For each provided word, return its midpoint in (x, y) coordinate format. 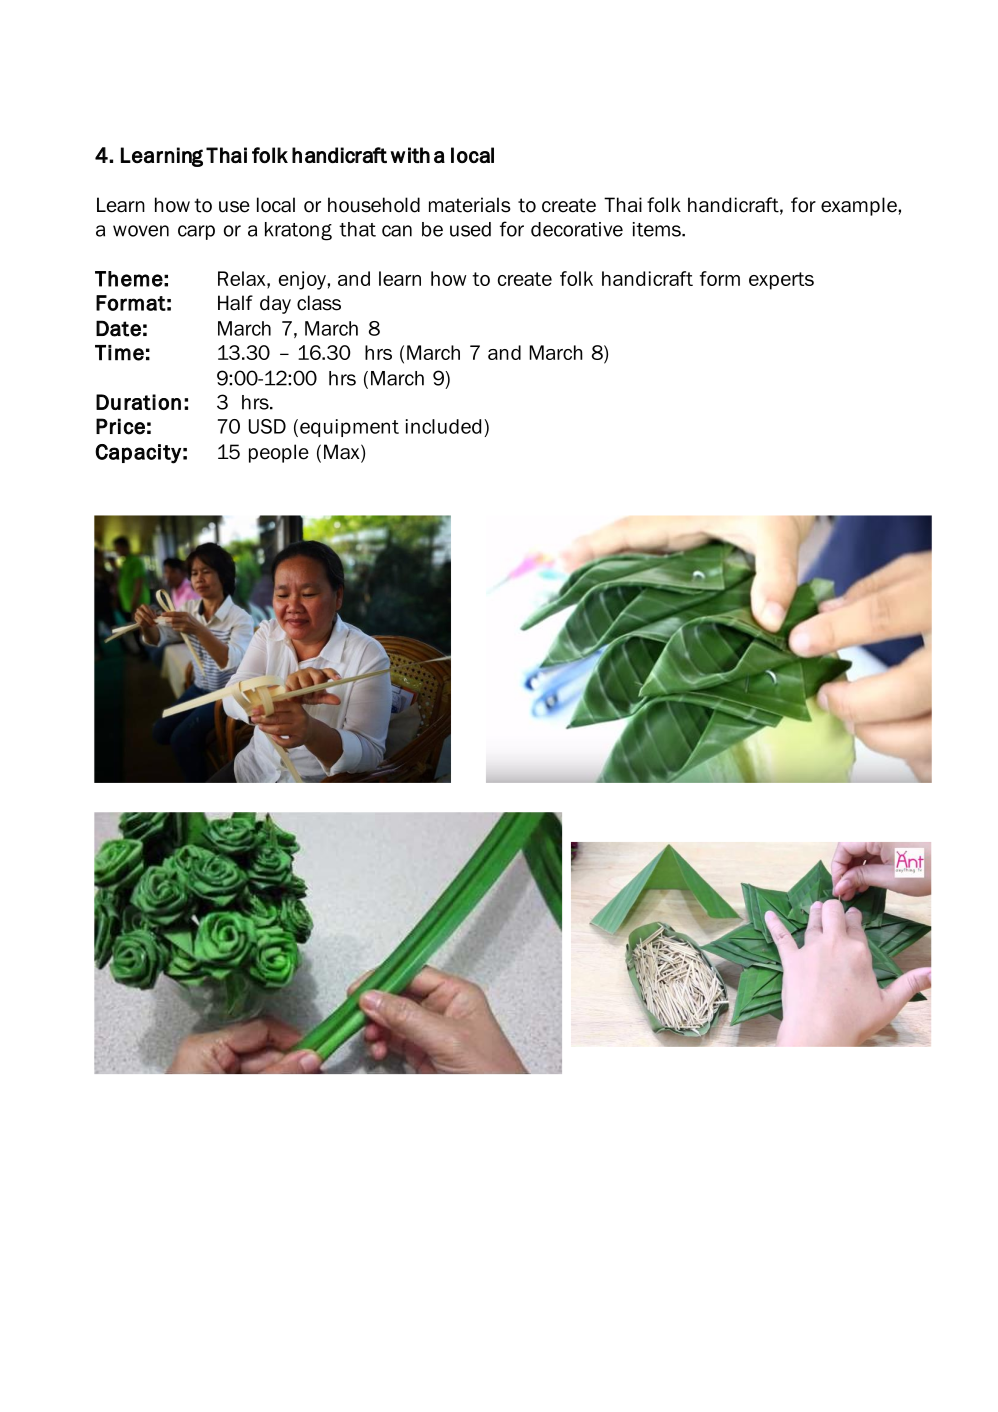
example (860, 206)
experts (781, 281)
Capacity (138, 454)
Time (119, 353)
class (319, 303)
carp (196, 232)
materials (470, 205)
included (443, 426)
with (410, 155)
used (470, 229)
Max (343, 453)
